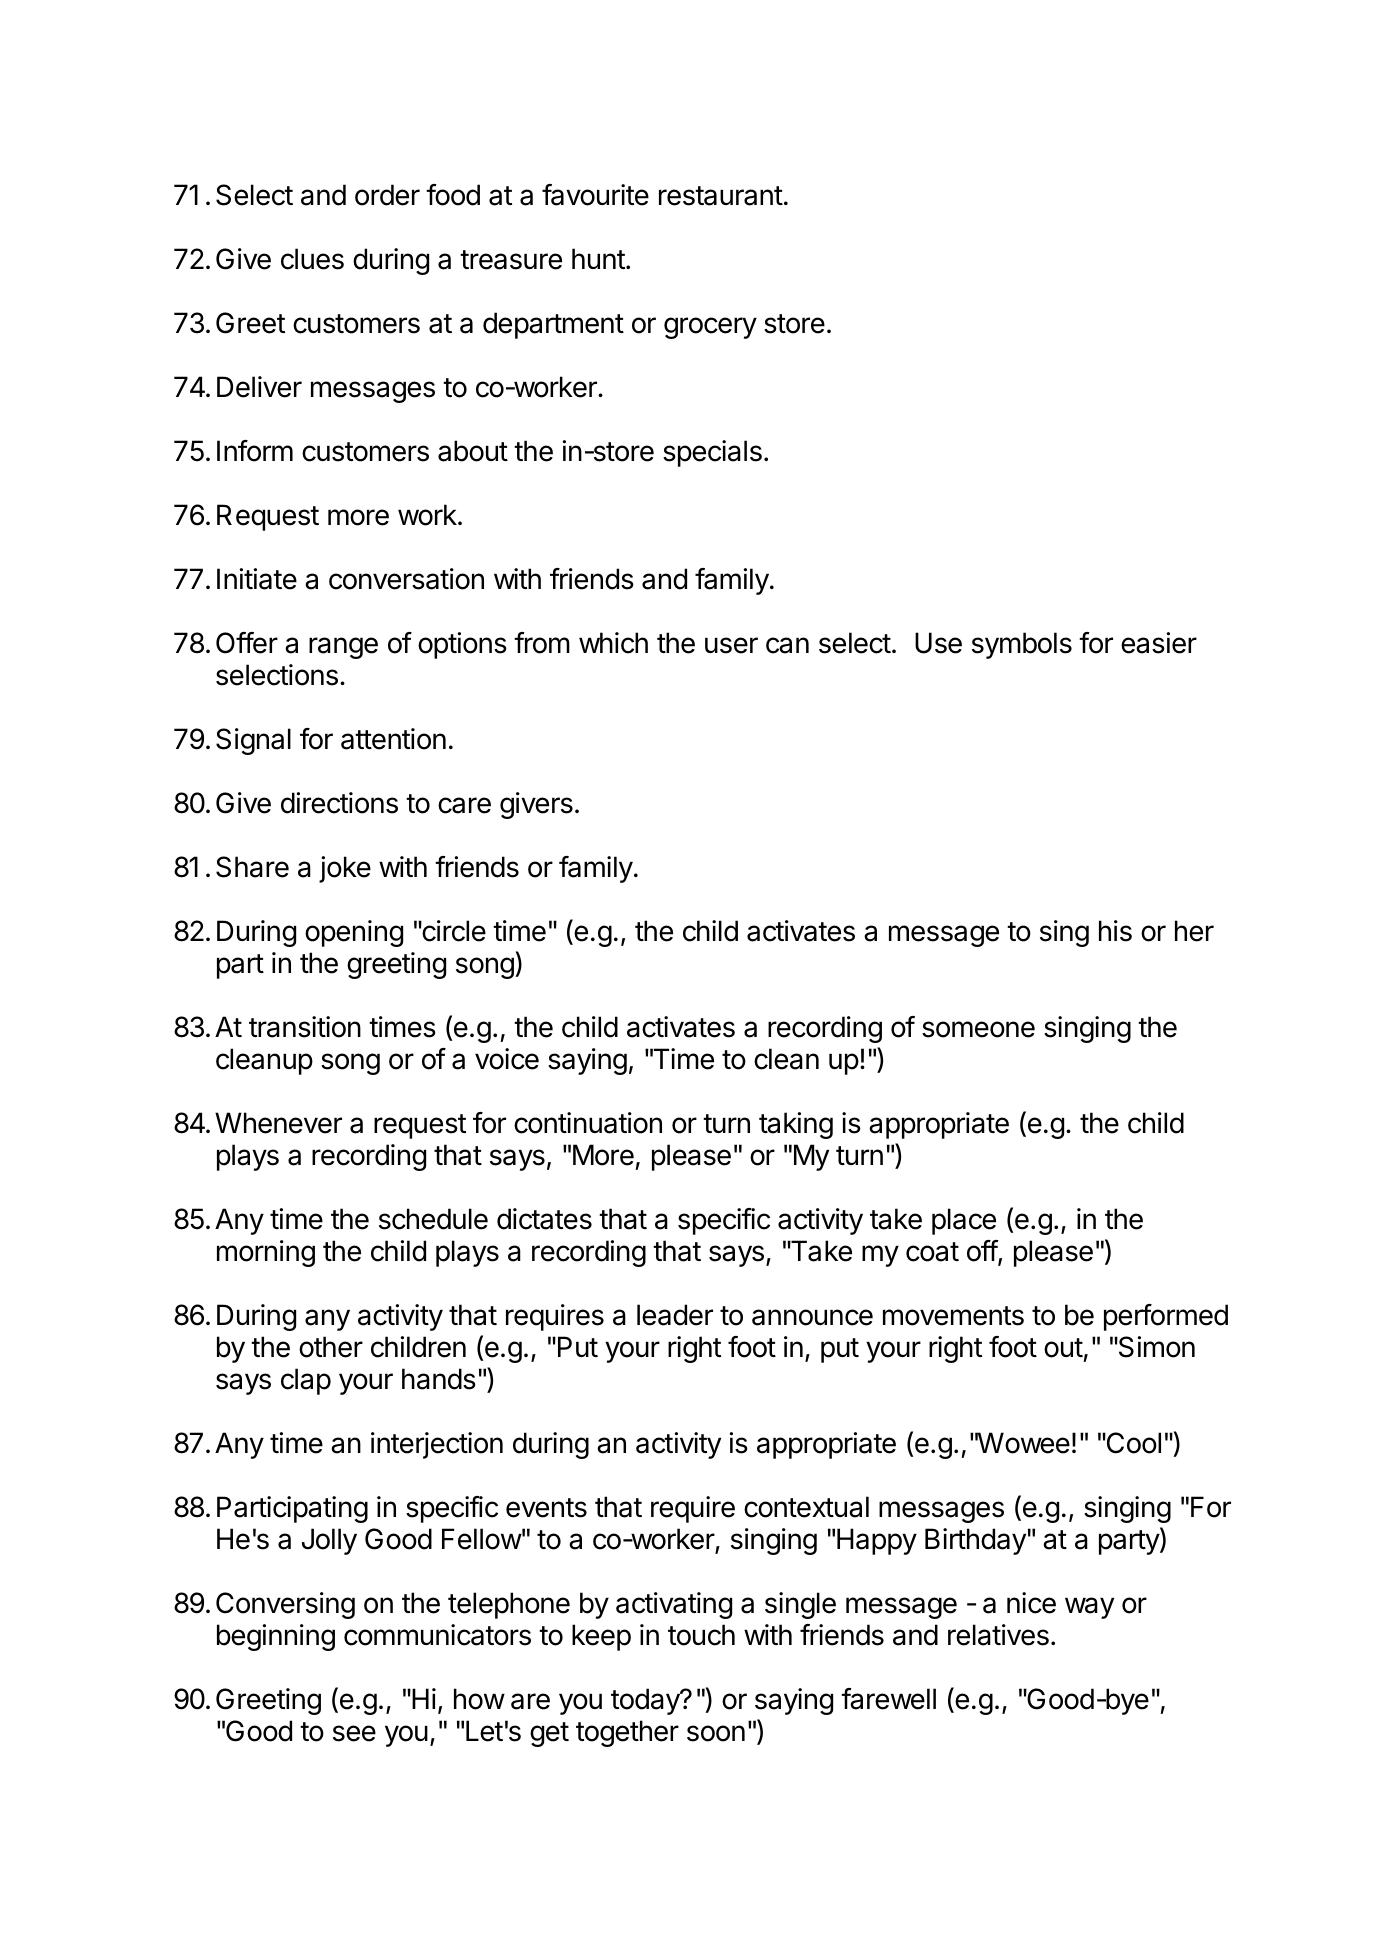 The height and width of the image is (1952, 1380). Describe the element at coordinates (354, 1733) in the image. I see `see` at that location.
